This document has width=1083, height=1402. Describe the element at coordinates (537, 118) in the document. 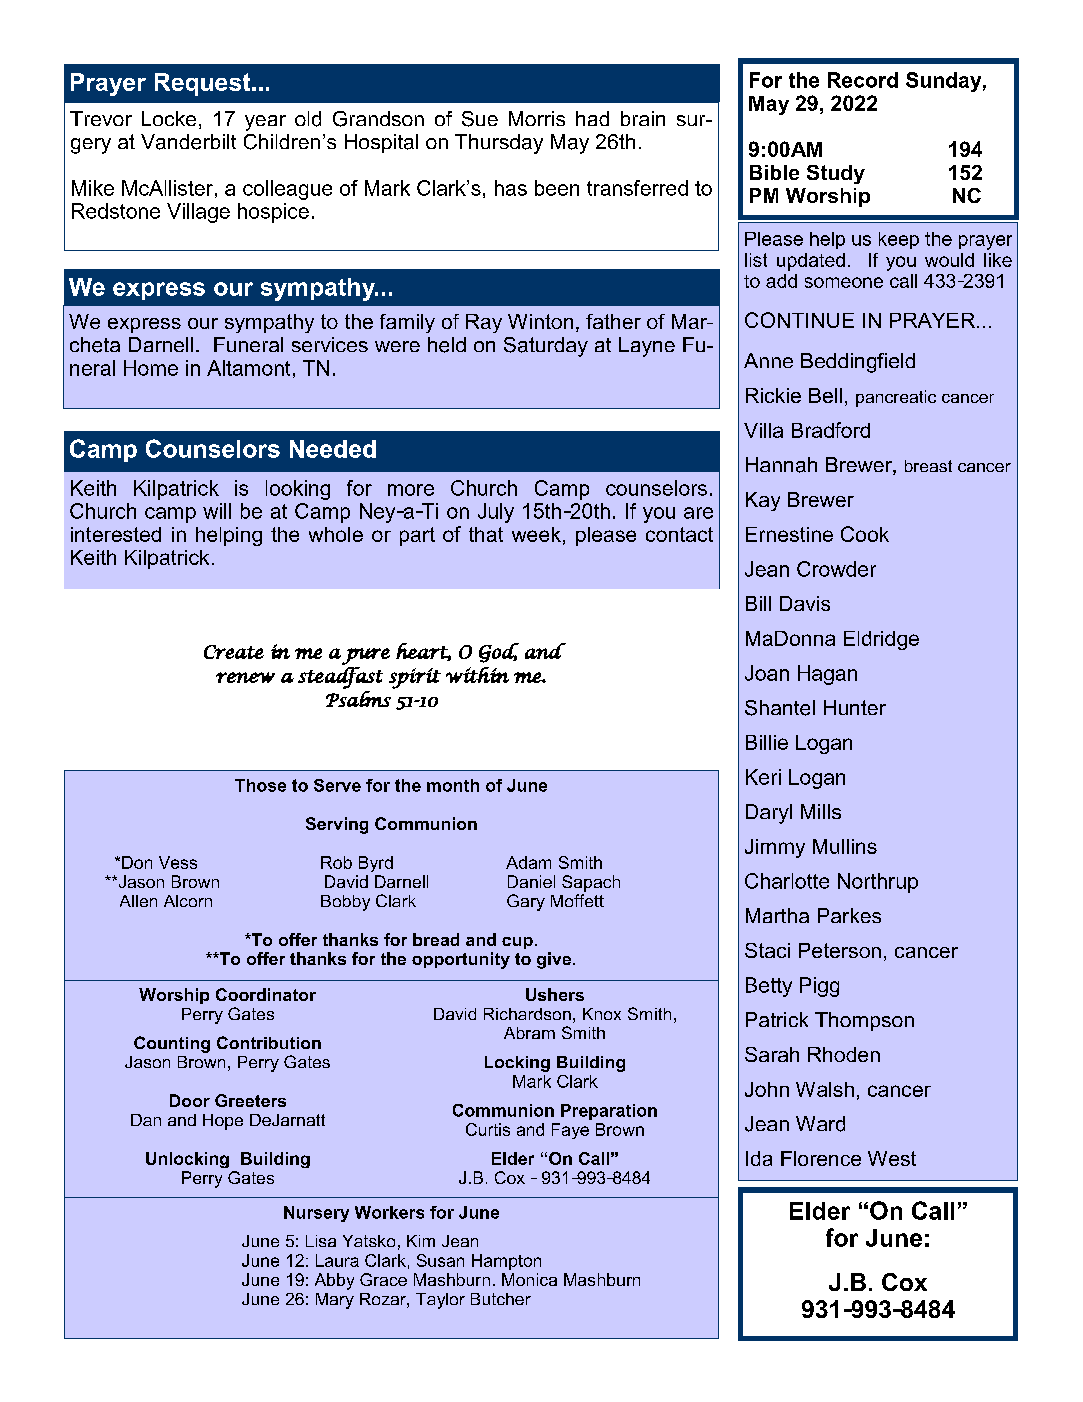

I see `Morris` at that location.
